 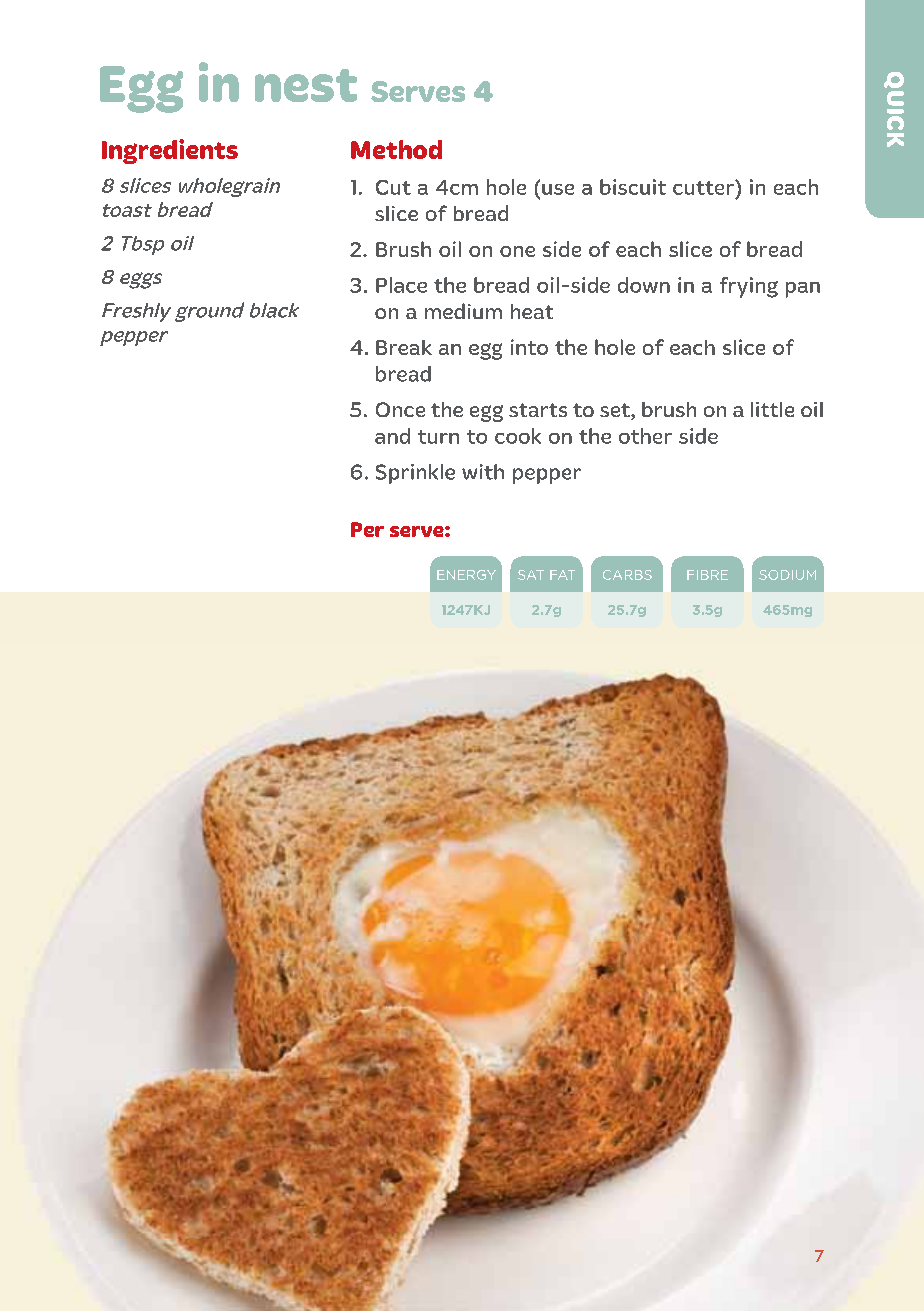 I want to click on nest, so click(x=306, y=85).
